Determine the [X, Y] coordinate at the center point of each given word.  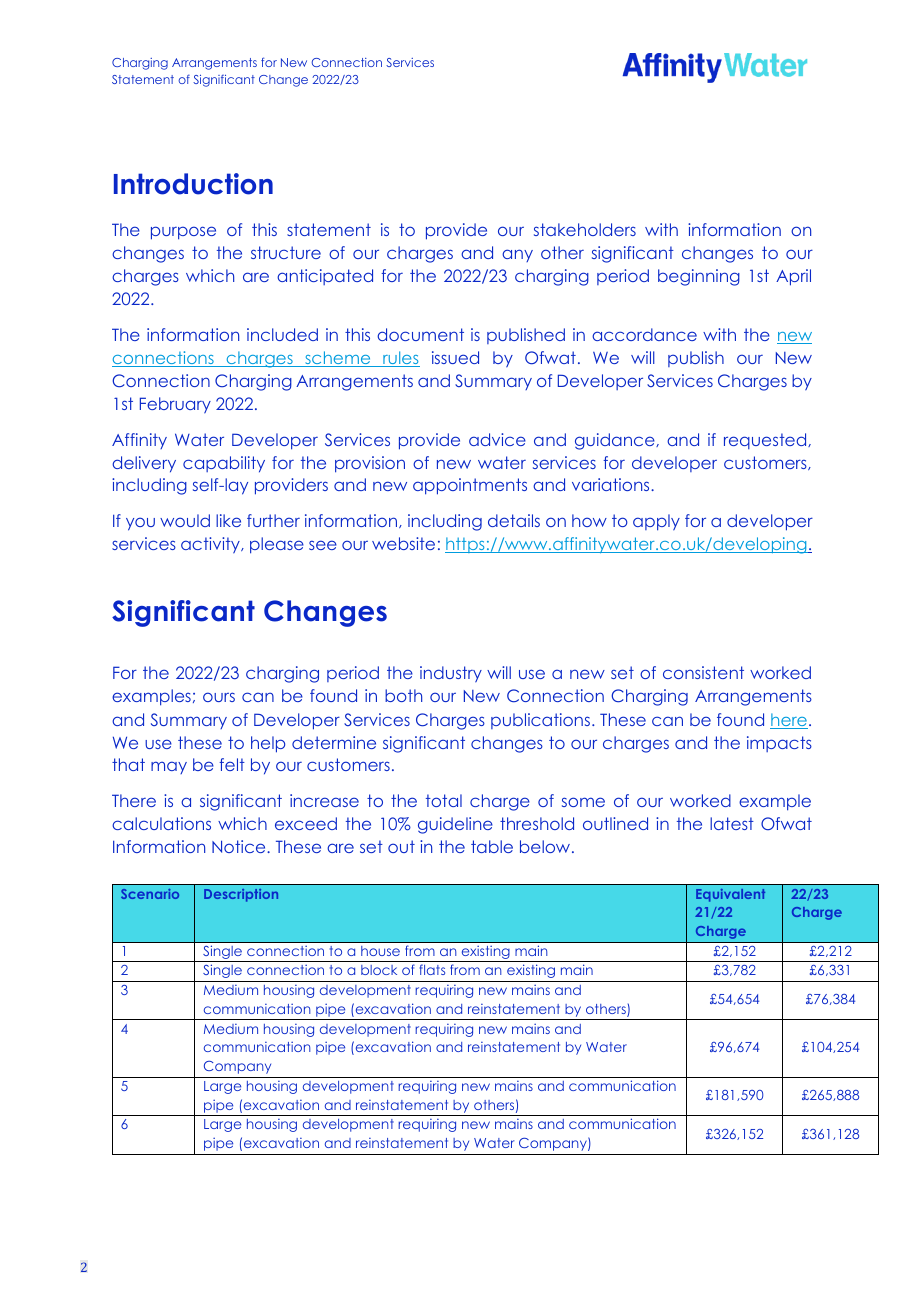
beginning [699, 277]
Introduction [193, 184]
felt [232, 764]
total [444, 800]
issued [455, 357]
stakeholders [585, 229]
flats [432, 969]
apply [656, 522]
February [175, 405]
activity [211, 545]
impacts [779, 744]
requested [766, 441]
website [403, 543]
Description [241, 895]
